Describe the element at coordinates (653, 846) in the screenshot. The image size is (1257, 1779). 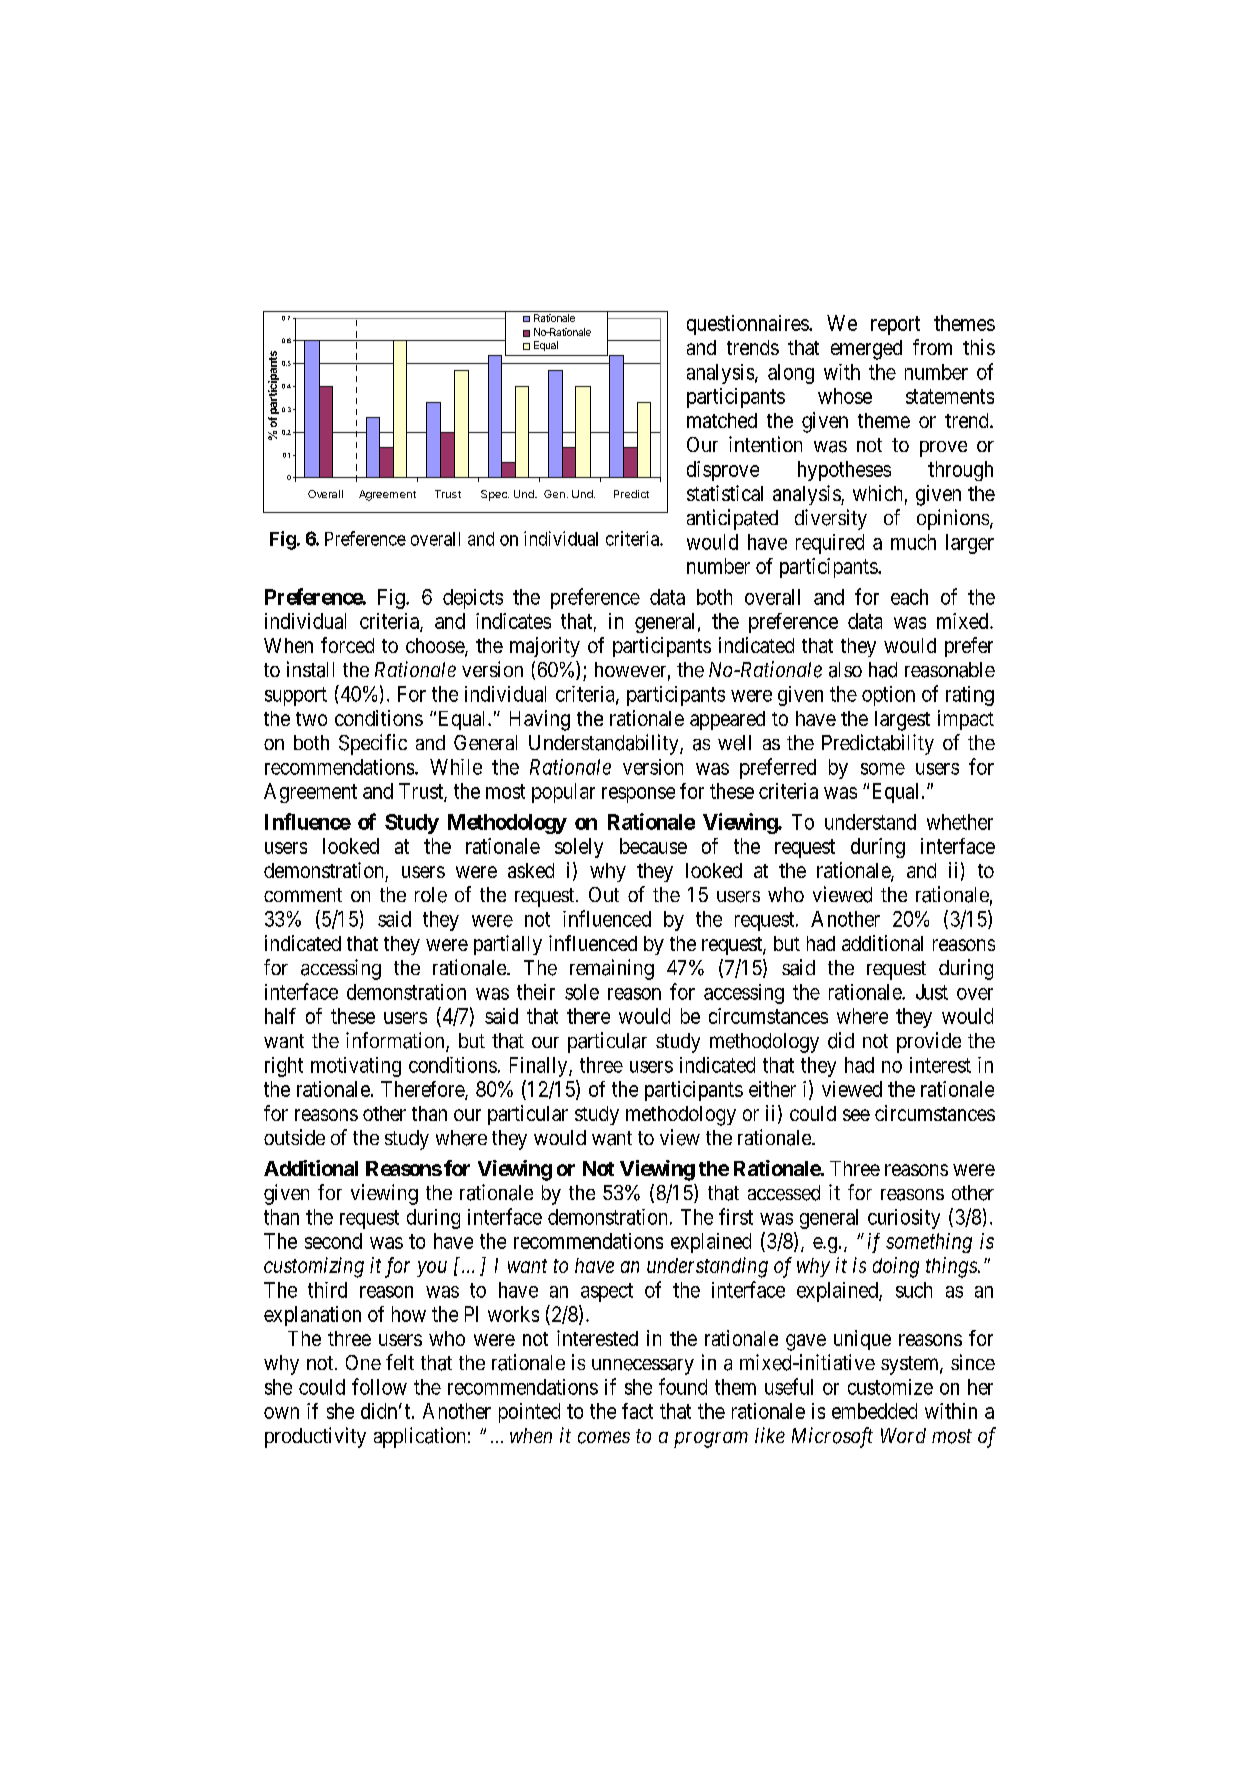
I see `because` at that location.
